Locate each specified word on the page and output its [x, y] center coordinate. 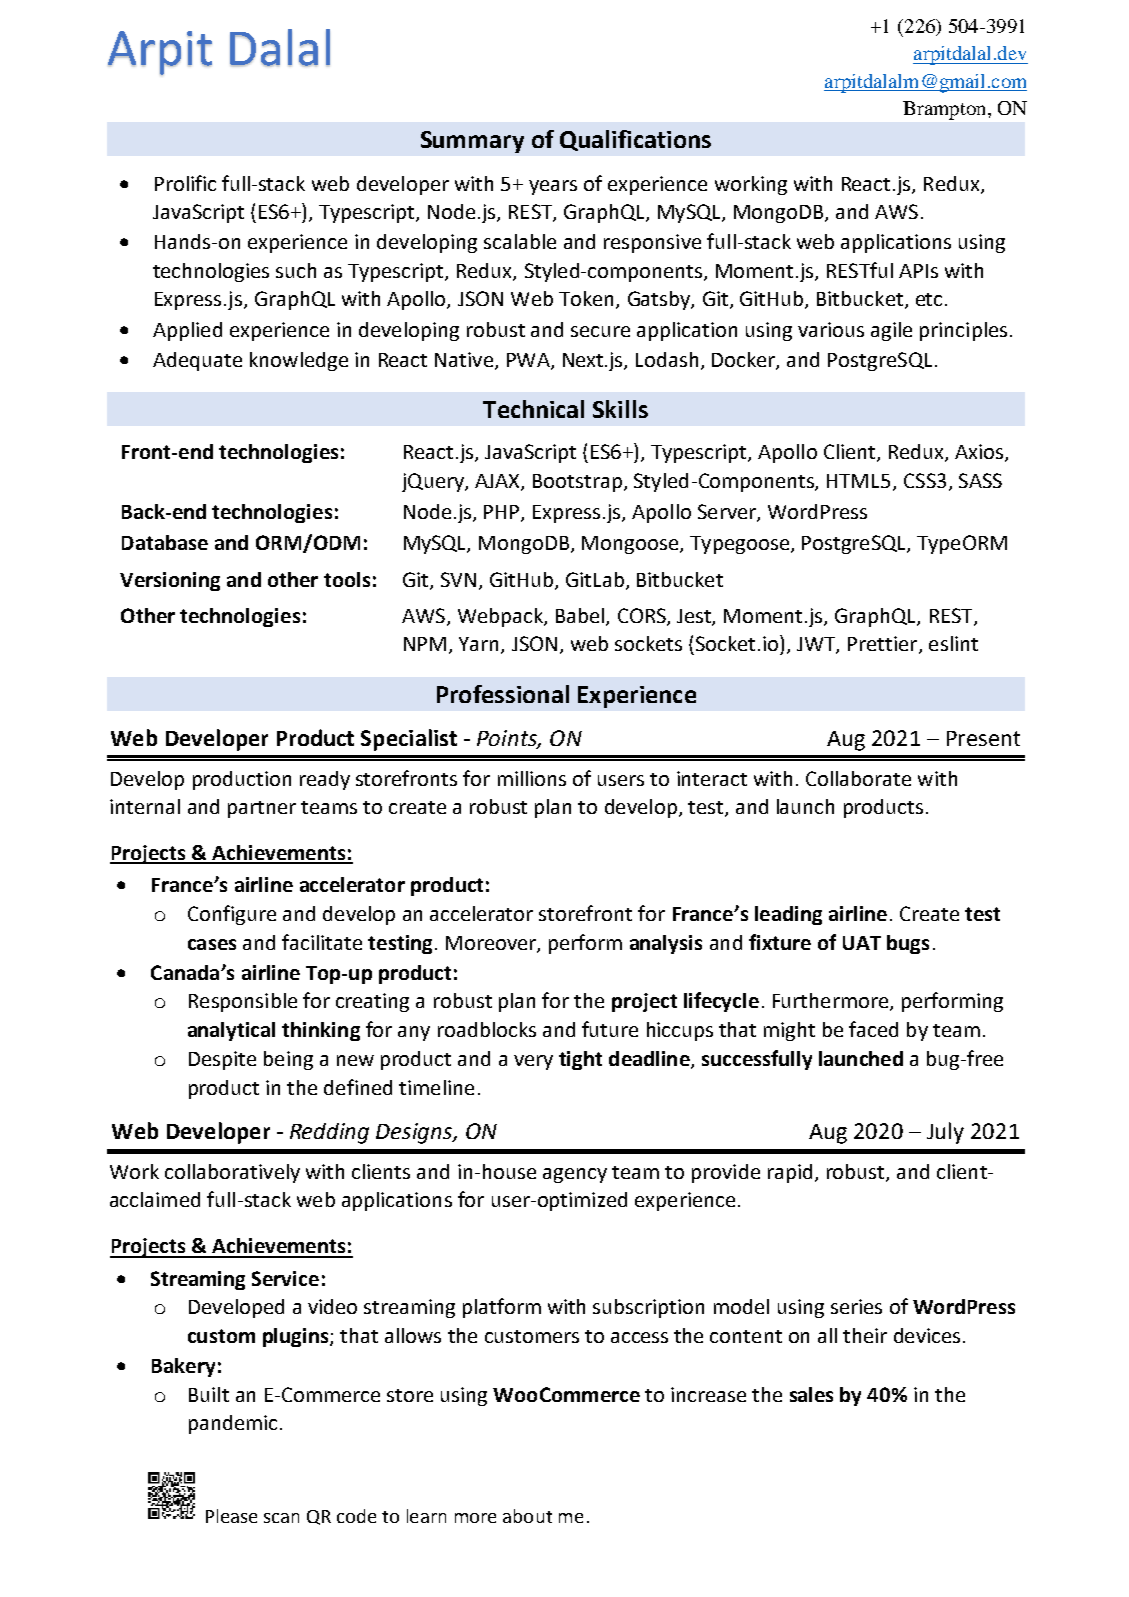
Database [165, 542]
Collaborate [858, 778]
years [553, 187]
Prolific [185, 183]
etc [929, 299]
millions [532, 778]
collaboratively [232, 1173]
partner [262, 809]
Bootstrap [577, 483]
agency [575, 1175]
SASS [980, 480]
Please [231, 1516]
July [945, 1133]
